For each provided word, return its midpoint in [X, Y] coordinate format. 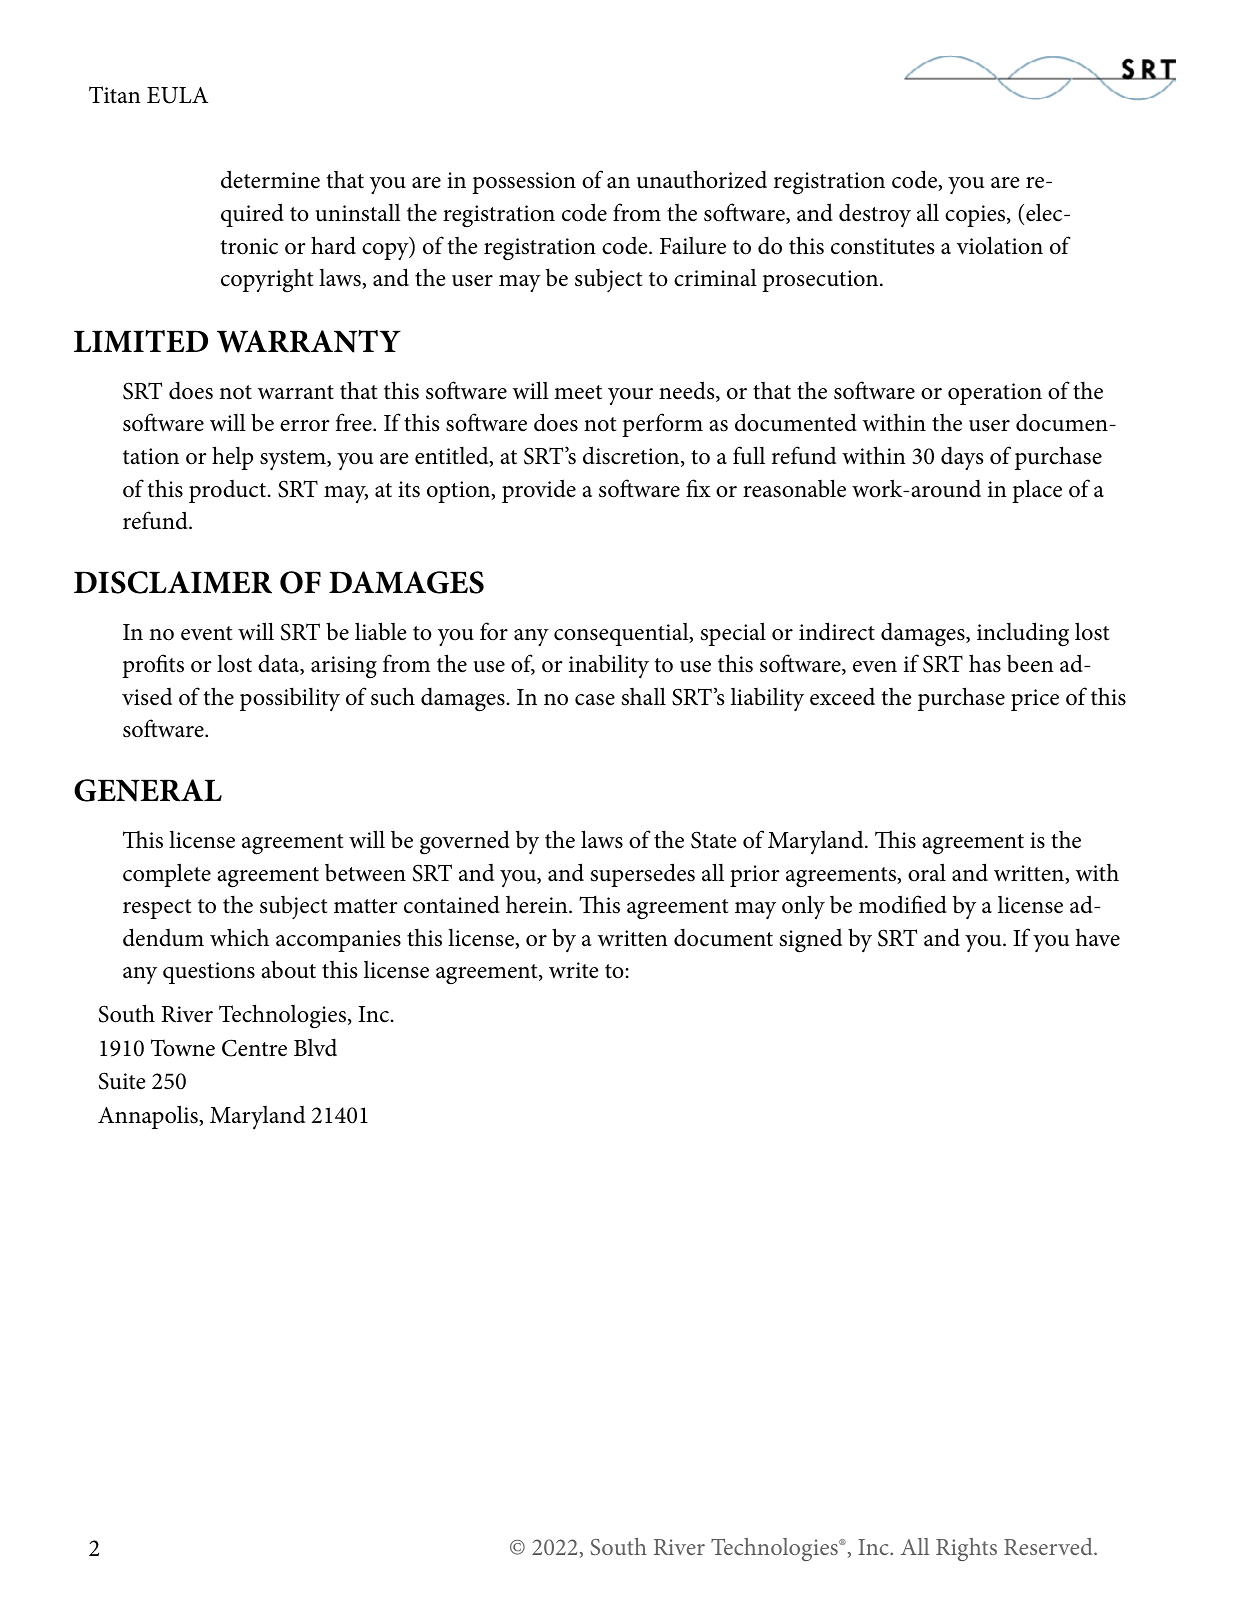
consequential [622, 634]
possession [524, 183]
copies [976, 216]
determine [270, 179]
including [1023, 634]
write [574, 970]
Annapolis [149, 1117]
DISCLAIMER [173, 582]
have [1097, 938]
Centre [254, 1048]
